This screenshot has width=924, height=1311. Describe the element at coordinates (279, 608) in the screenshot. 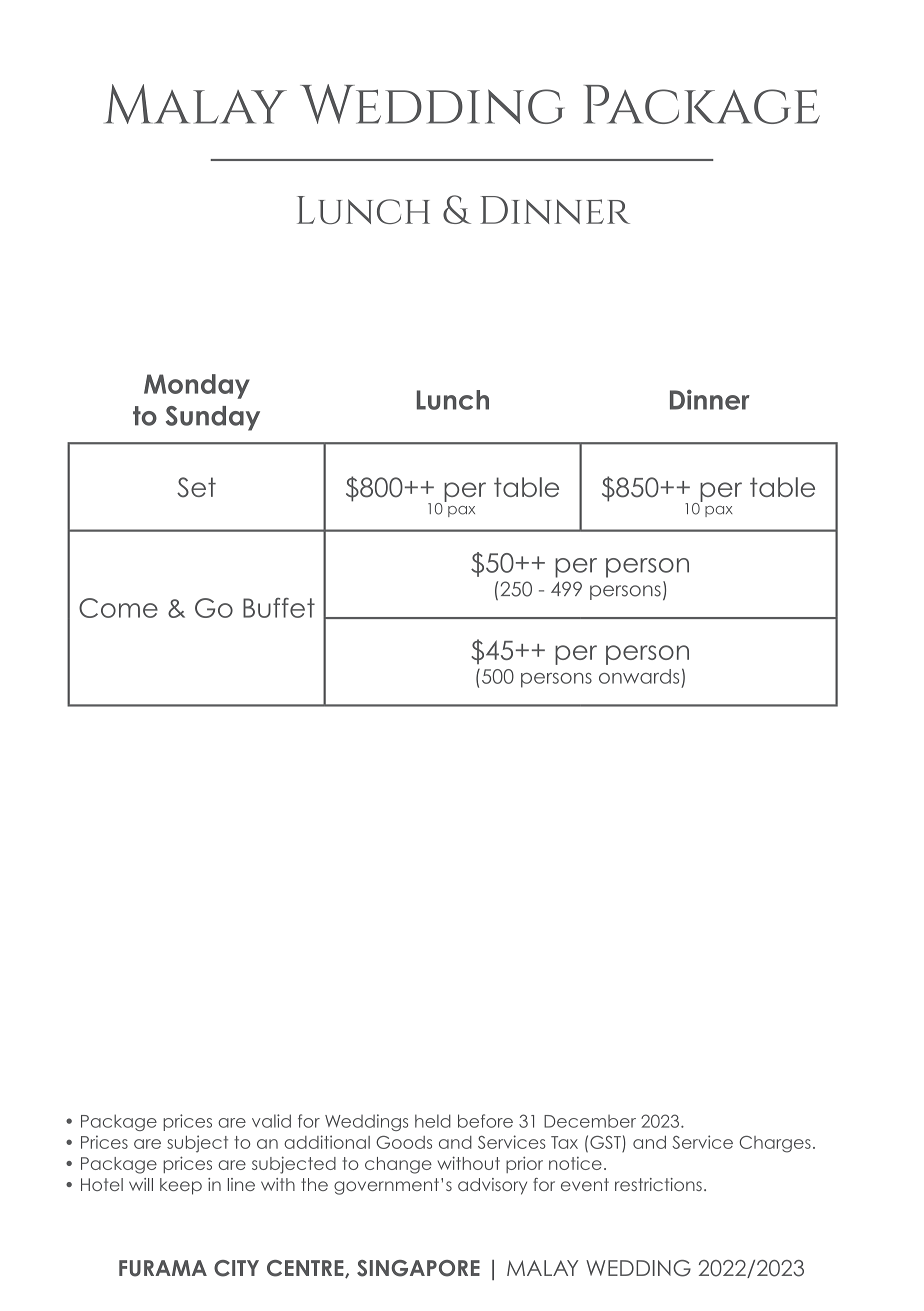

I see `Buffet` at that location.
